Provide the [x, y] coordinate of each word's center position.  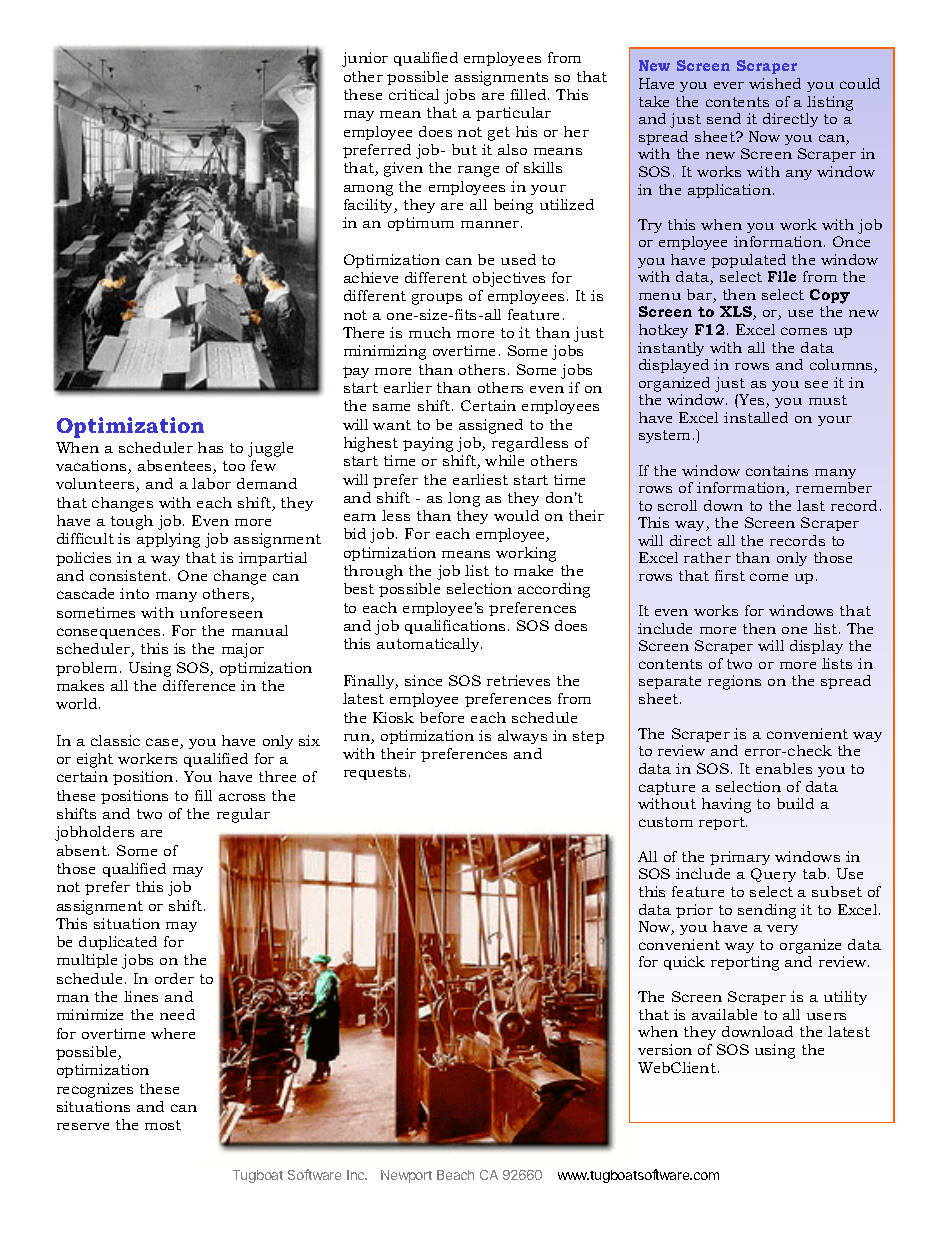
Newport [406, 1176]
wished [775, 83]
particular [513, 114]
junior [365, 59]
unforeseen [221, 612]
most [163, 1125]
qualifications [455, 627]
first [730, 575]
